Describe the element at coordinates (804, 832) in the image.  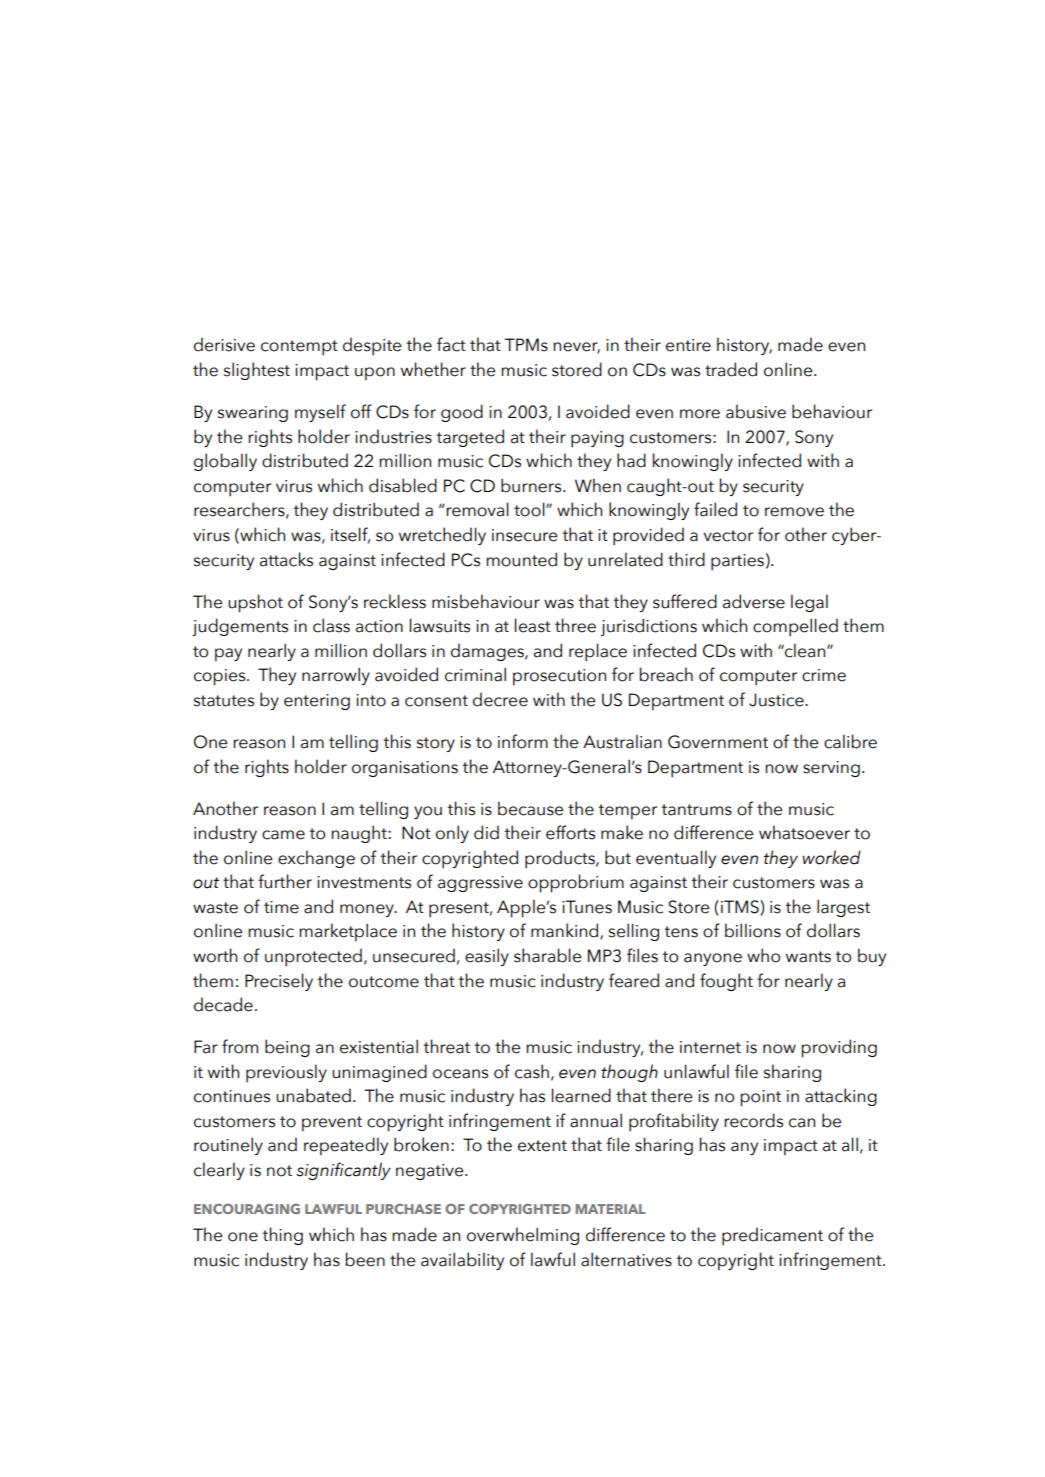
I see `whatsoever` at that location.
